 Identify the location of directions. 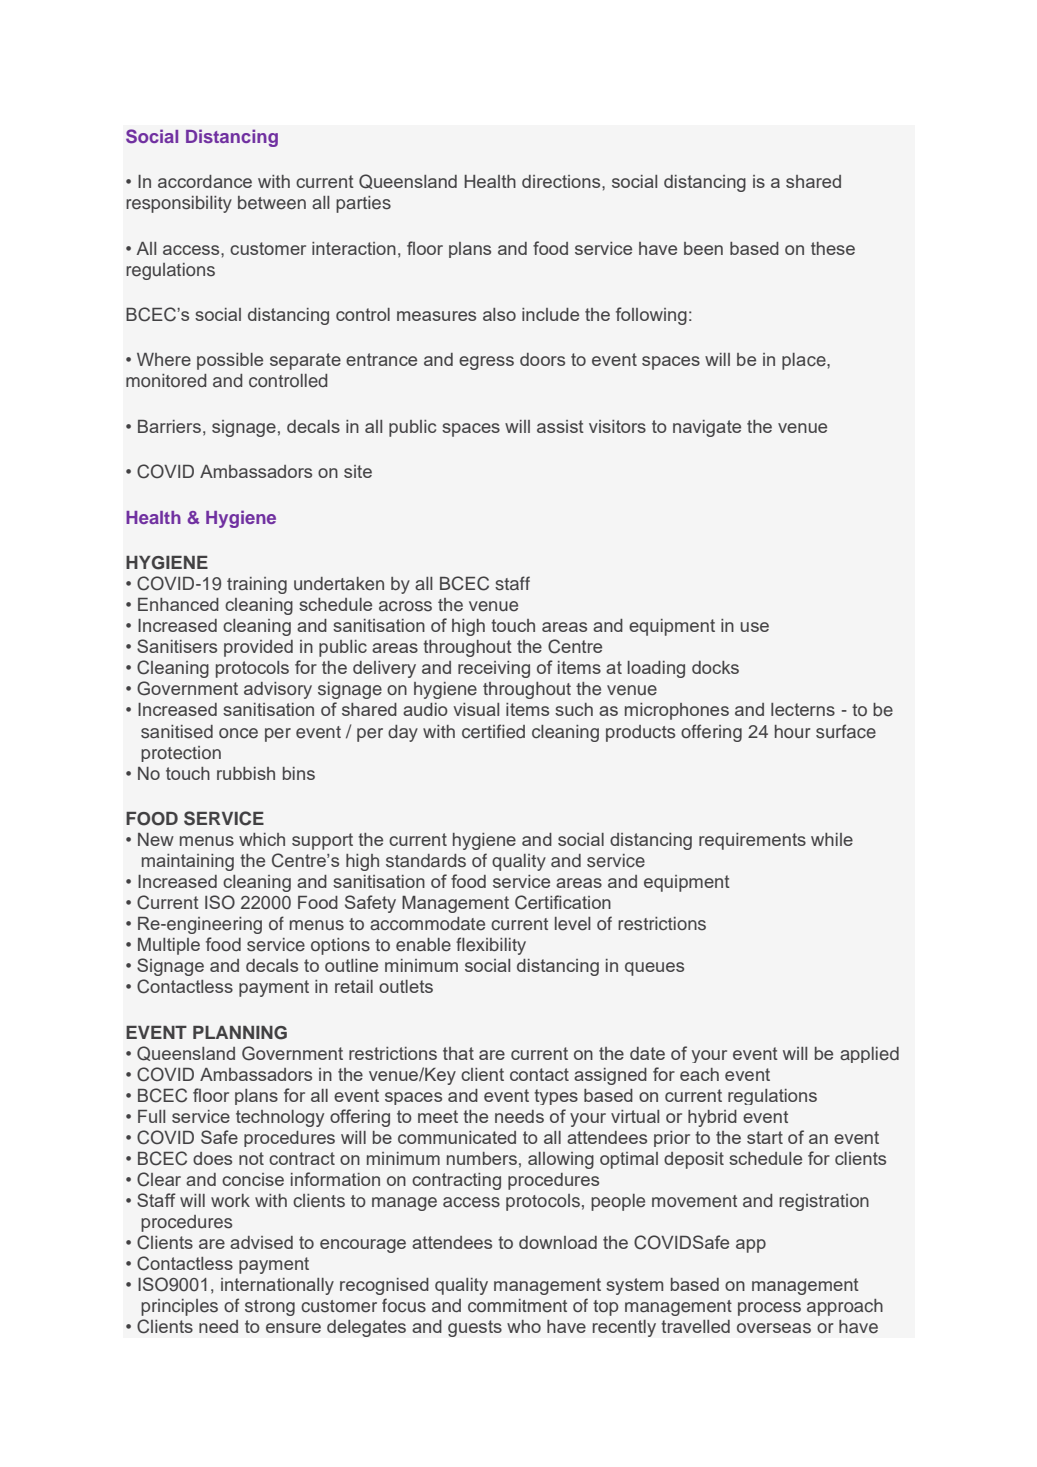
(562, 181).
